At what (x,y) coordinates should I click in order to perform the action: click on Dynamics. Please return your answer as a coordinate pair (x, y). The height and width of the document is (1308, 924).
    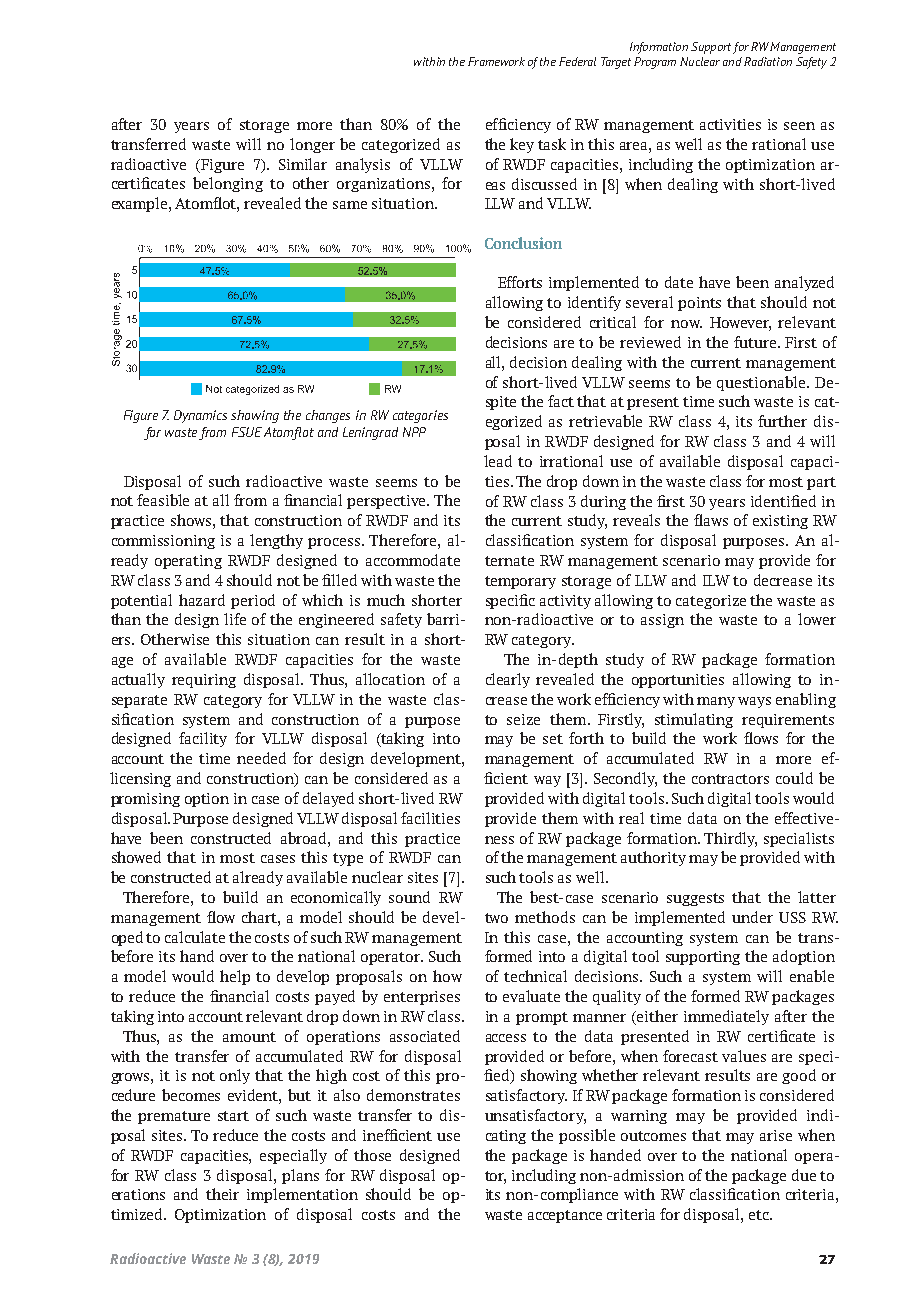
    Looking at the image, I should click on (200, 416).
